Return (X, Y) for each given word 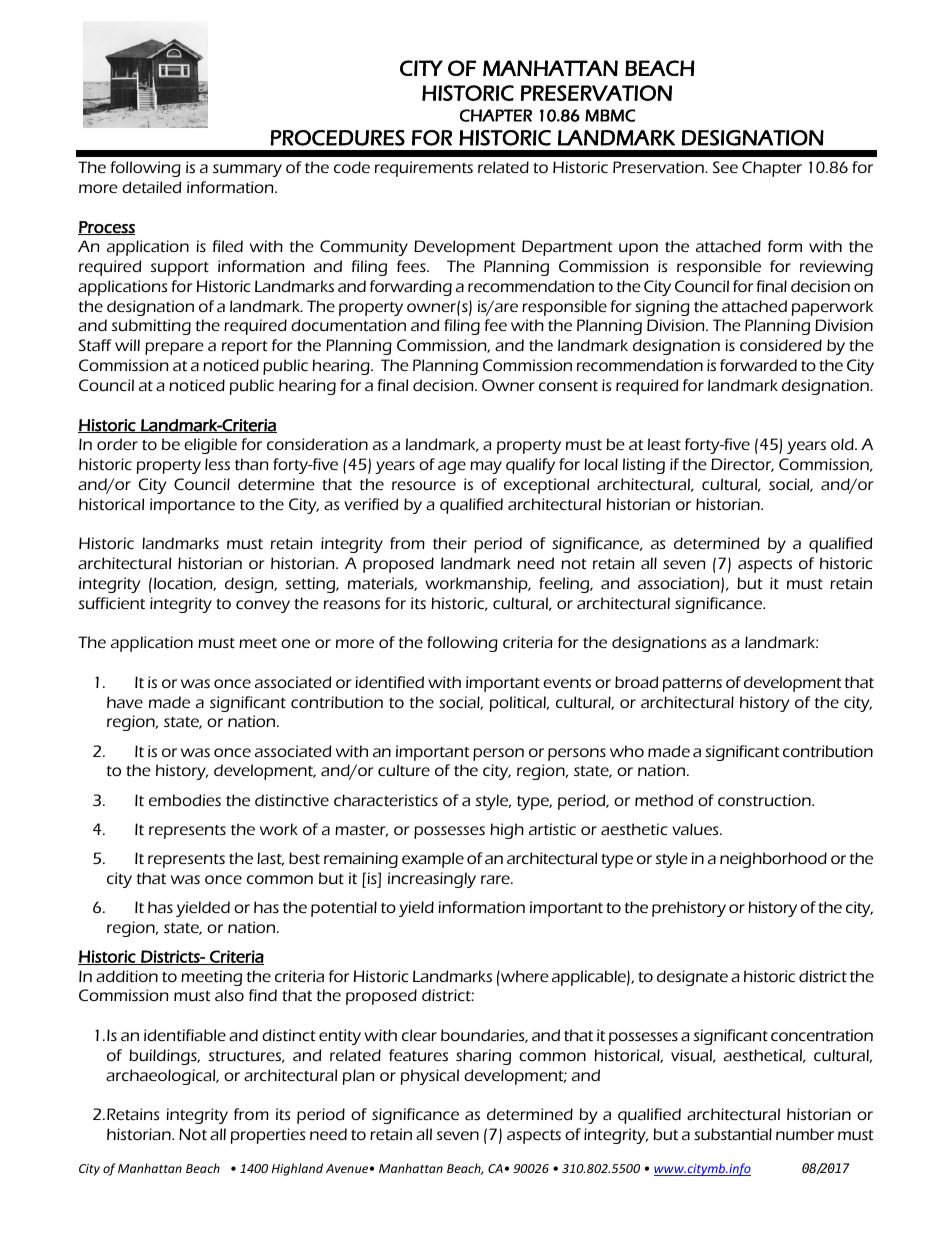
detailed (151, 187)
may (486, 467)
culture (404, 770)
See (725, 167)
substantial (733, 1134)
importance (192, 506)
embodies (185, 800)
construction (765, 800)
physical (430, 1077)
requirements (424, 169)
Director (742, 465)
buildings (164, 1057)
